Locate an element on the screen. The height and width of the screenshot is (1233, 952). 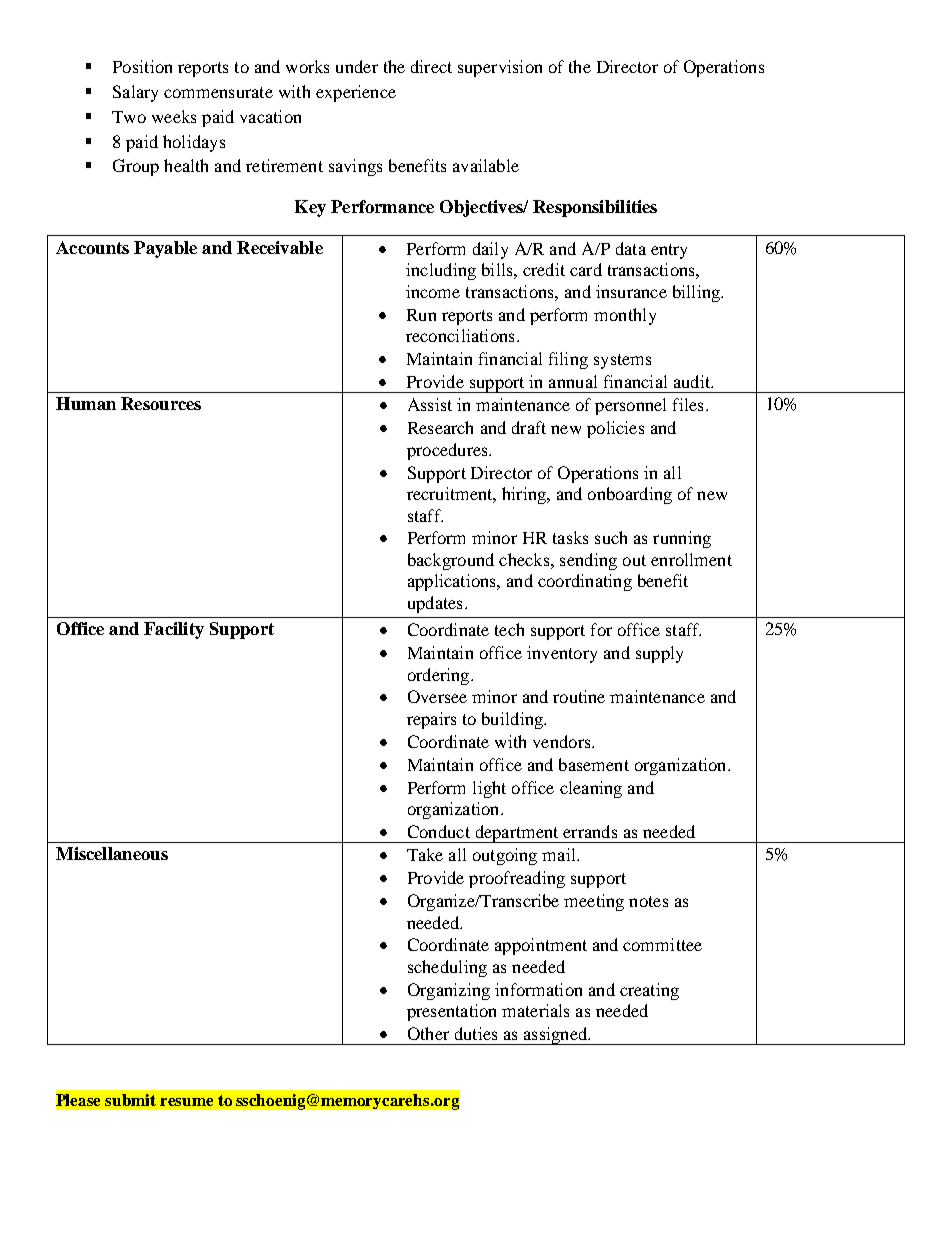
assigned is located at coordinates (555, 1036).
